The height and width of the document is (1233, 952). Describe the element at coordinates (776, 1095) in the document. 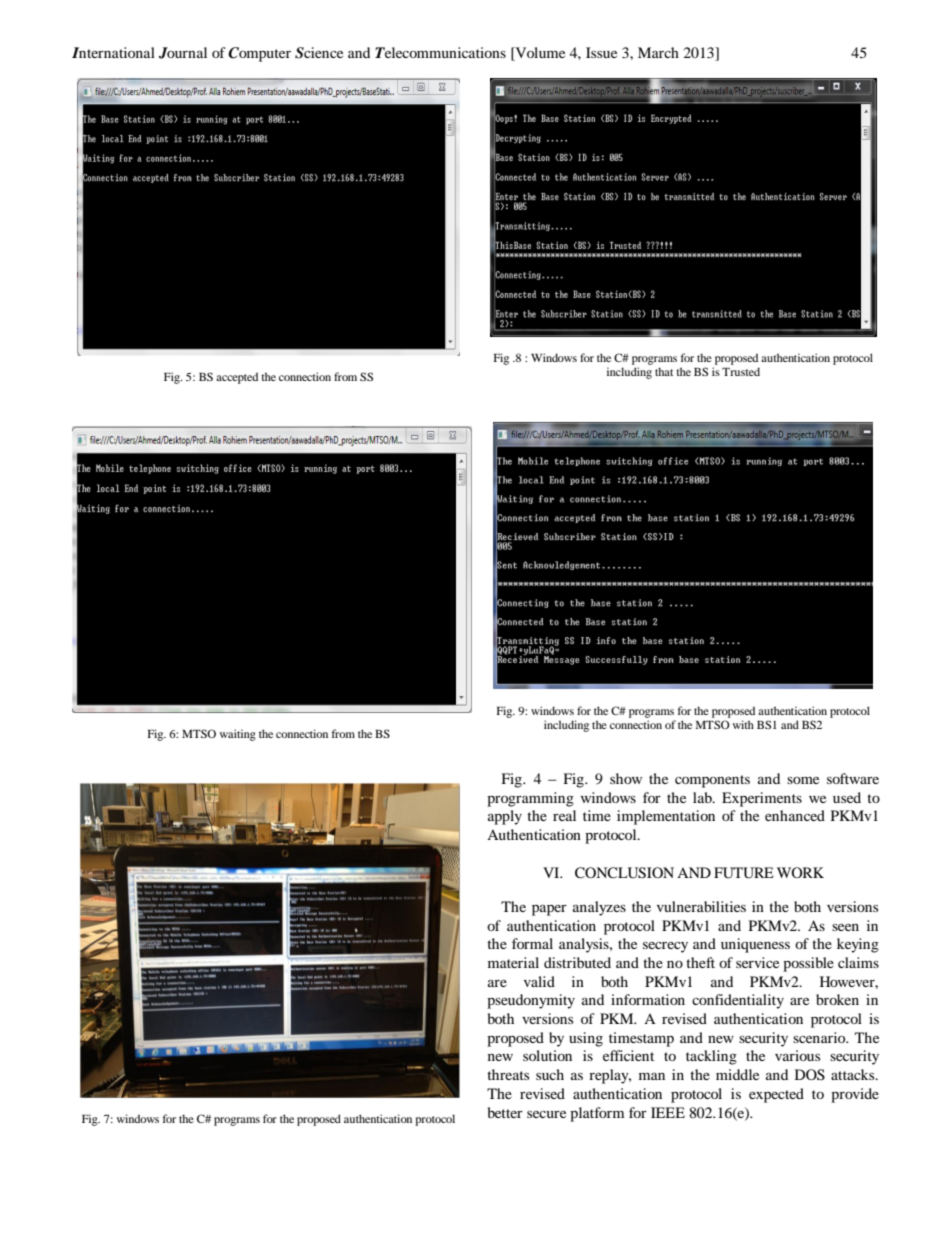

I see `expected` at that location.
